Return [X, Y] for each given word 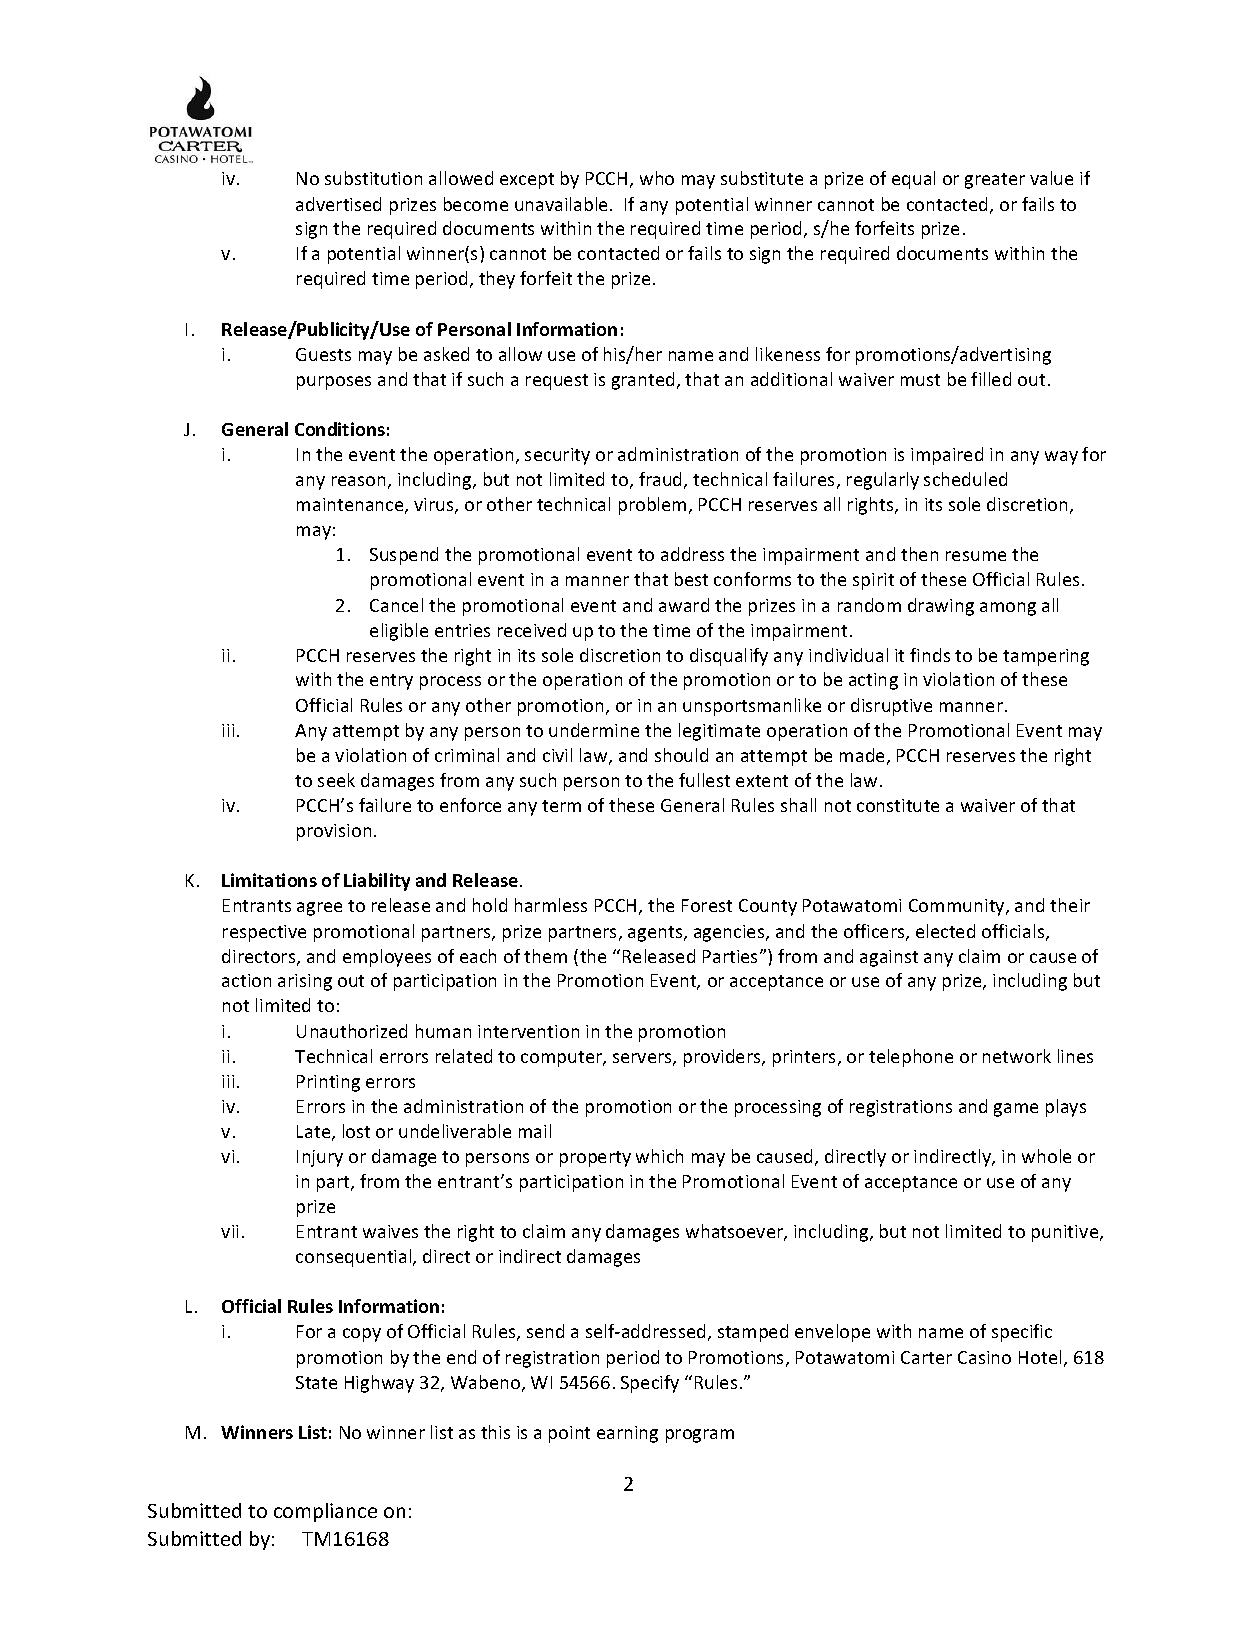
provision [334, 832]
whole [1046, 1156]
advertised [338, 204]
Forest [707, 905]
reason [358, 481]
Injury [320, 1158]
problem [652, 506]
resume [976, 556]
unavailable [561, 204]
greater [995, 181]
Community [958, 907]
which [659, 1156]
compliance [325, 1512]
